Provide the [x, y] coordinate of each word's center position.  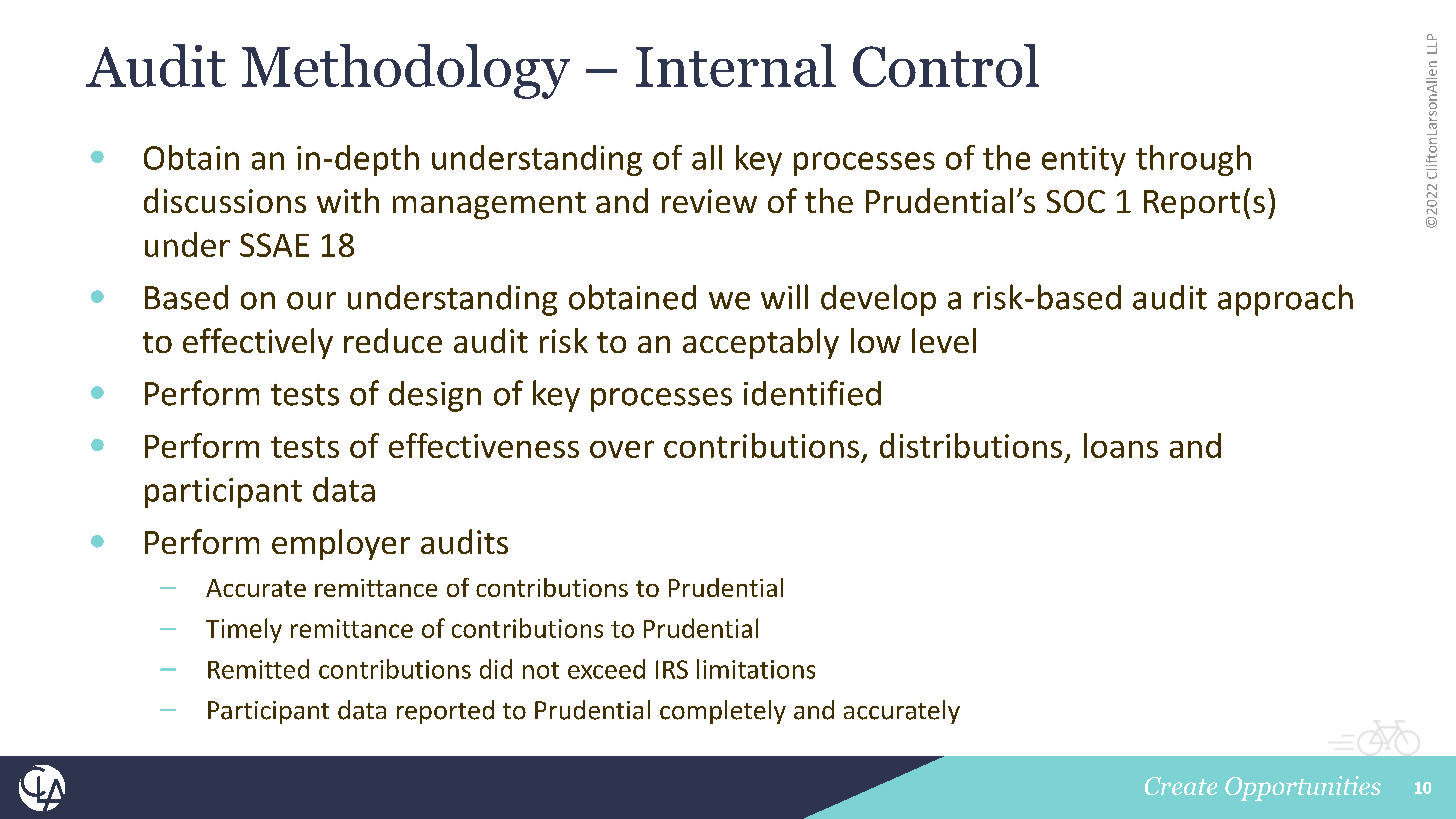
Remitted [258, 669]
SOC [1076, 201]
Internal [736, 65]
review [709, 201]
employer [341, 544]
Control [946, 65]
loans [1121, 445]
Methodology [406, 71]
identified [812, 393]
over [622, 449]
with [348, 200]
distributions [971, 445]
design [435, 396]
